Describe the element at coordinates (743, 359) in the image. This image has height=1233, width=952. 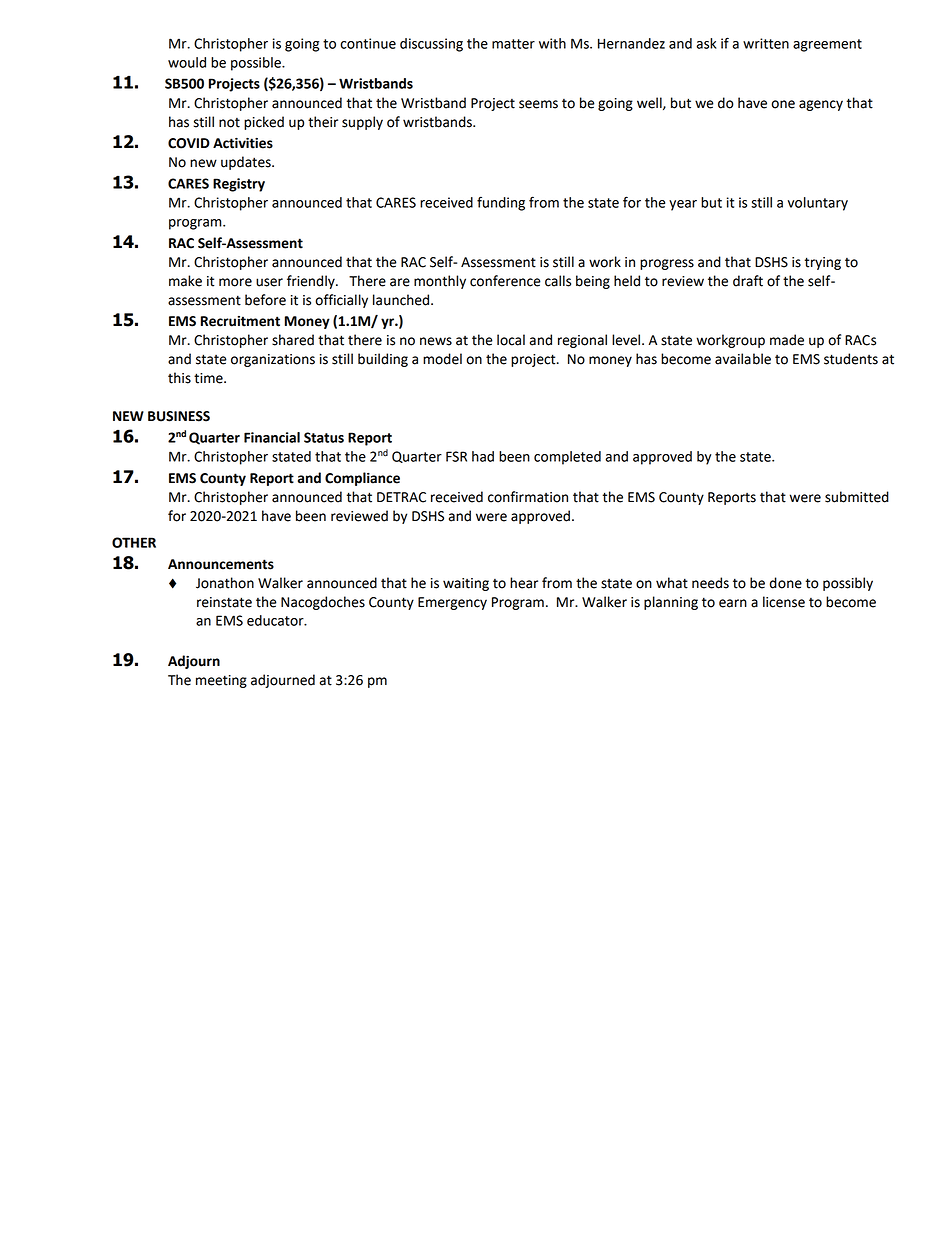
I see `available` at that location.
